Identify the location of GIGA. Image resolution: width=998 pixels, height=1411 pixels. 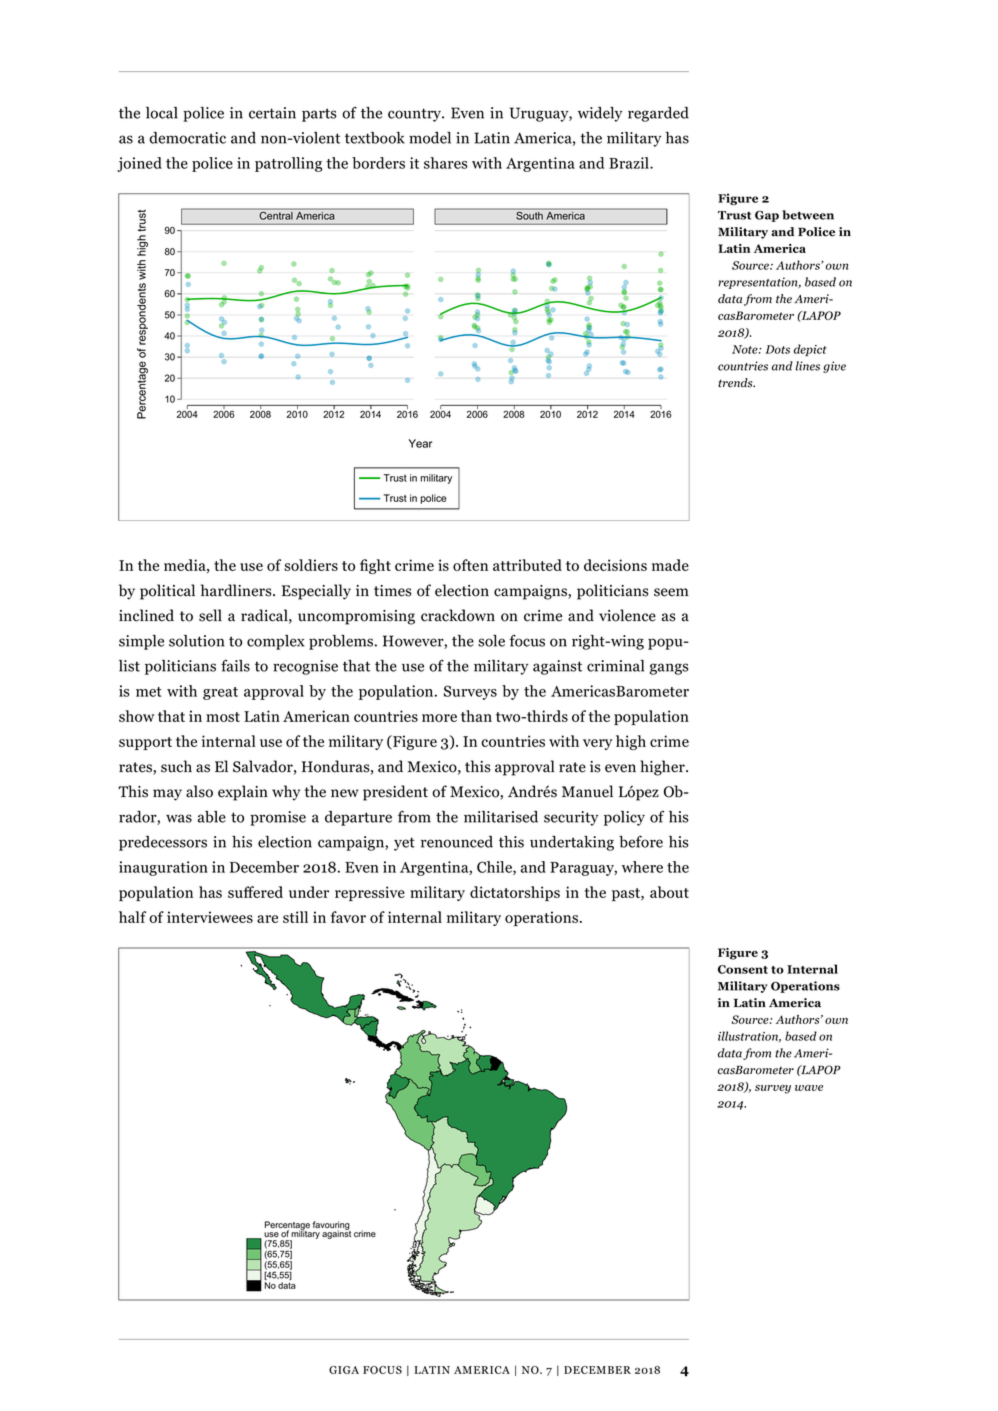
(344, 1370).
